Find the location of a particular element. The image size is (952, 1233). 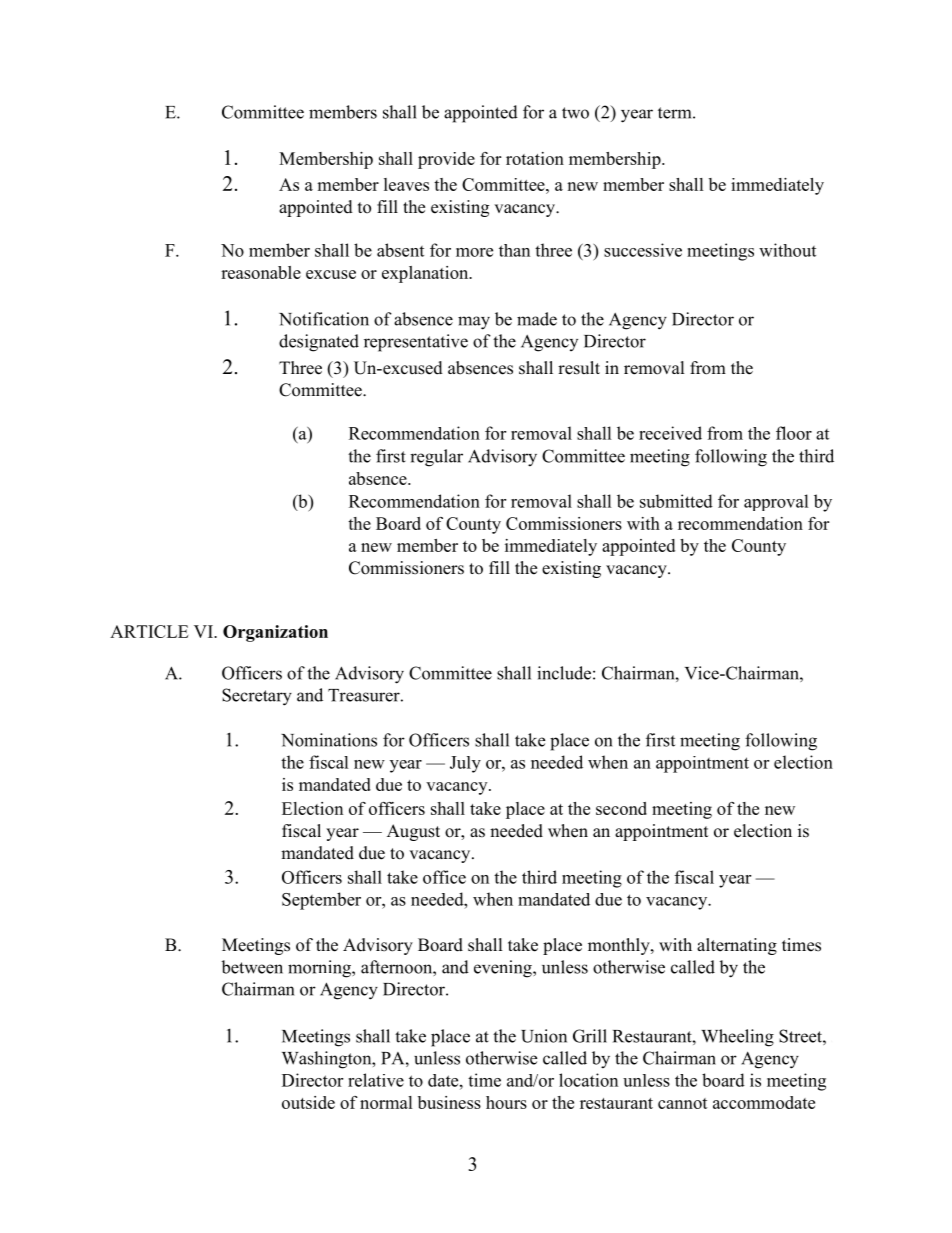

provide is located at coordinates (446, 160).
